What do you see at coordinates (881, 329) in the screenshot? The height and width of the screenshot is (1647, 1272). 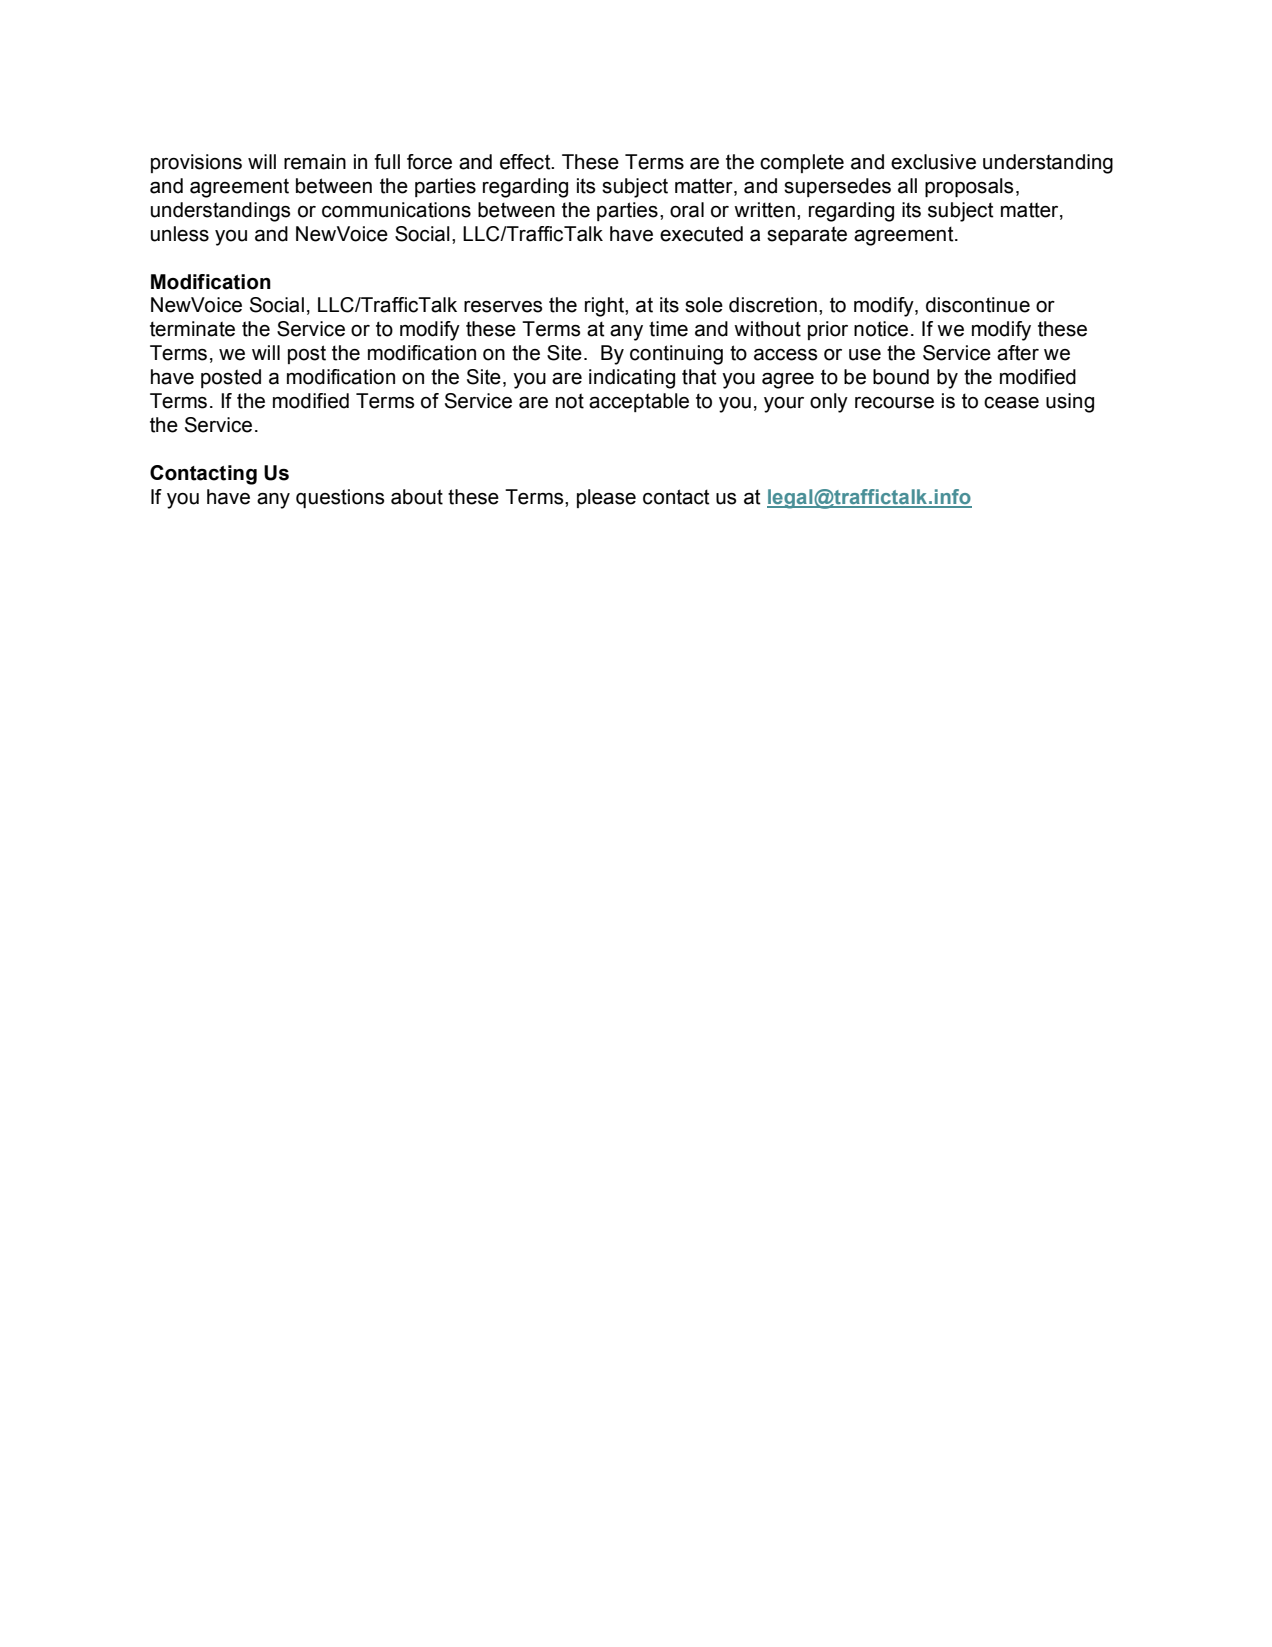 I see `notice` at bounding box center [881, 329].
